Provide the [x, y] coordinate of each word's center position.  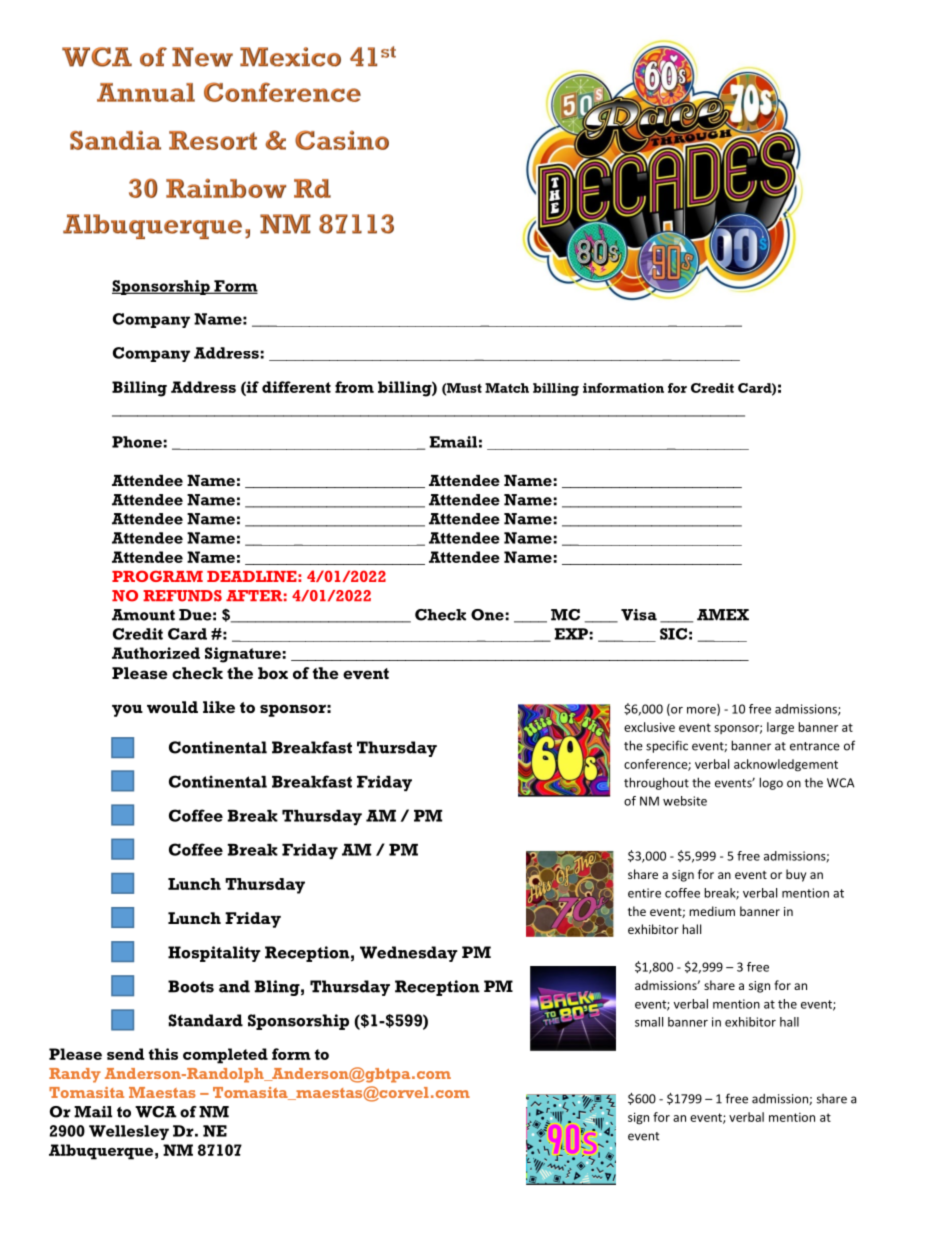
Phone [137, 442]
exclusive [649, 727]
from [354, 387]
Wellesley [129, 1132]
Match [507, 388]
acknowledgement [786, 765]
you [127, 710]
